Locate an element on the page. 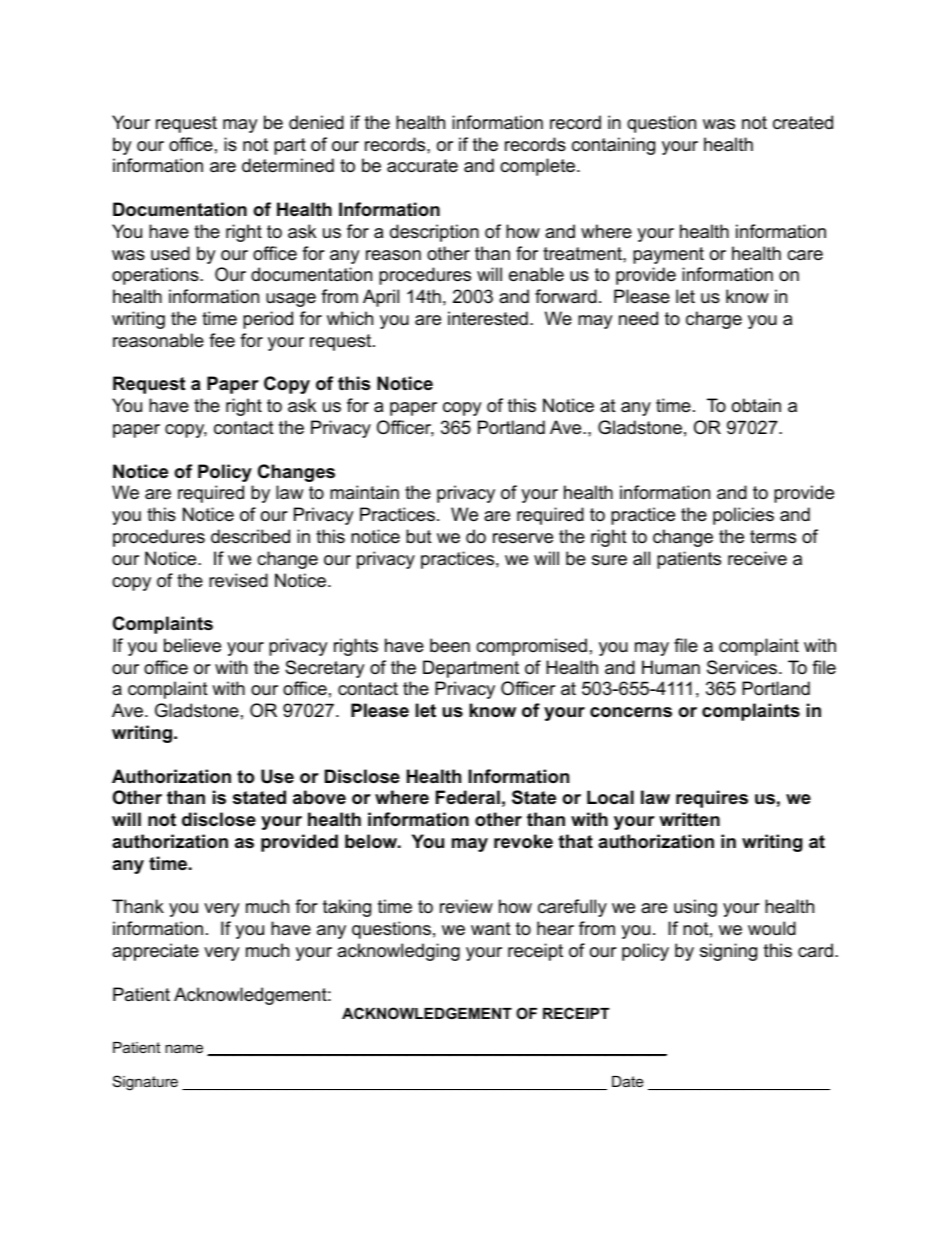 The image size is (952, 1233). Date is located at coordinates (628, 1081).
